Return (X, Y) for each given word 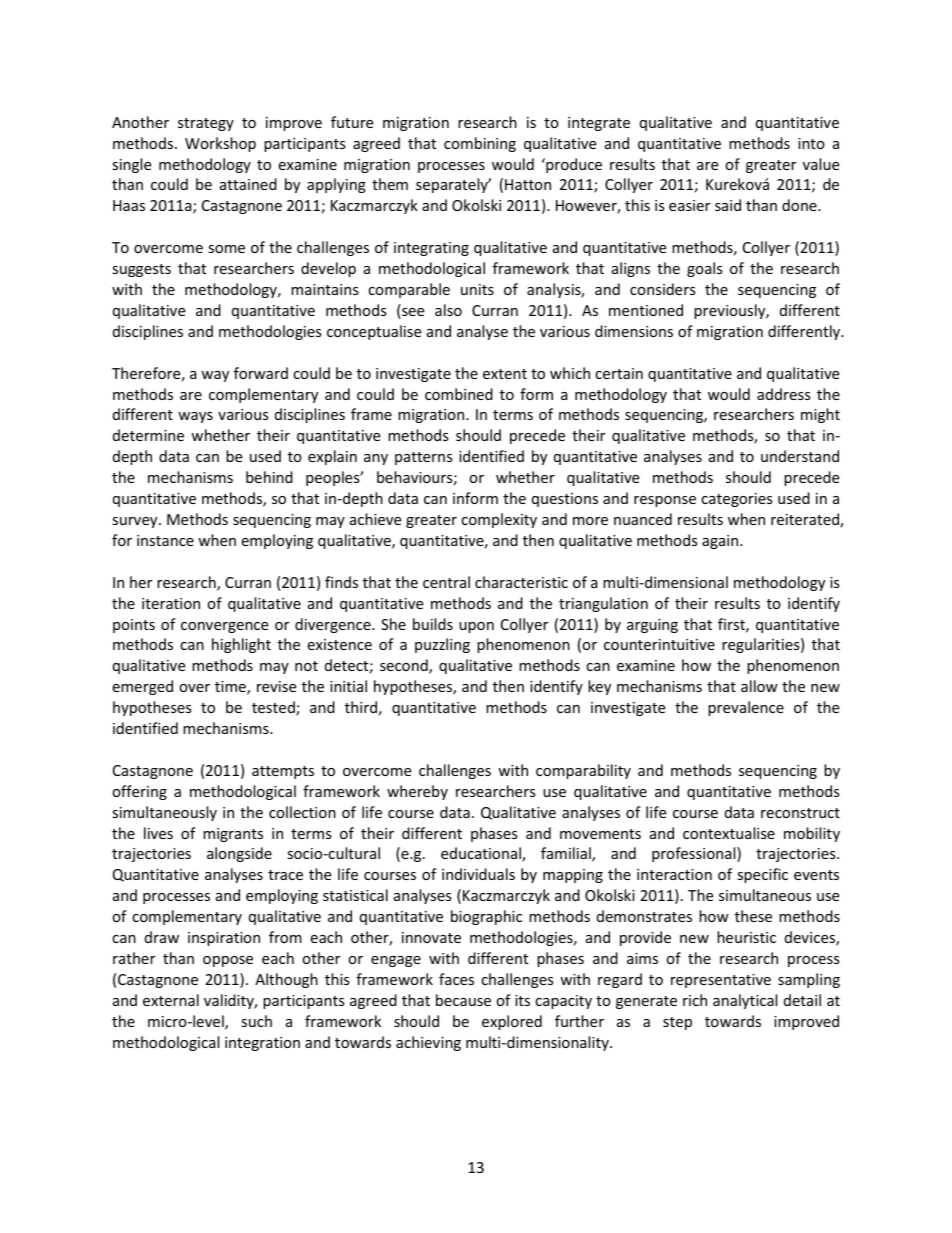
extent (505, 374)
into (811, 143)
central (446, 582)
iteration (171, 603)
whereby (417, 792)
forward (261, 373)
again (721, 542)
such (256, 1021)
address (784, 394)
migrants (233, 835)
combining (480, 144)
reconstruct (800, 813)
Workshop (220, 144)
